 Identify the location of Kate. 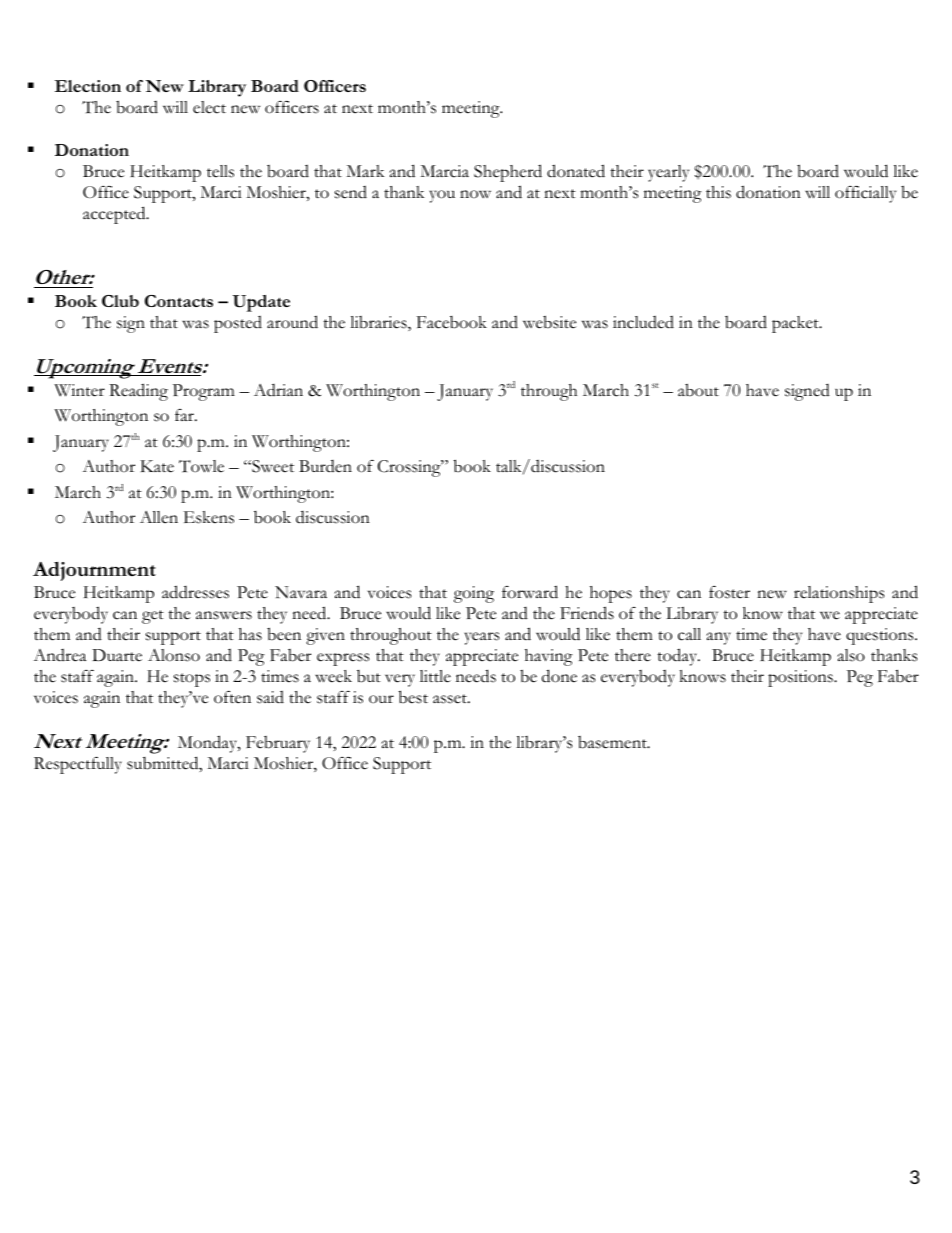
(157, 466).
